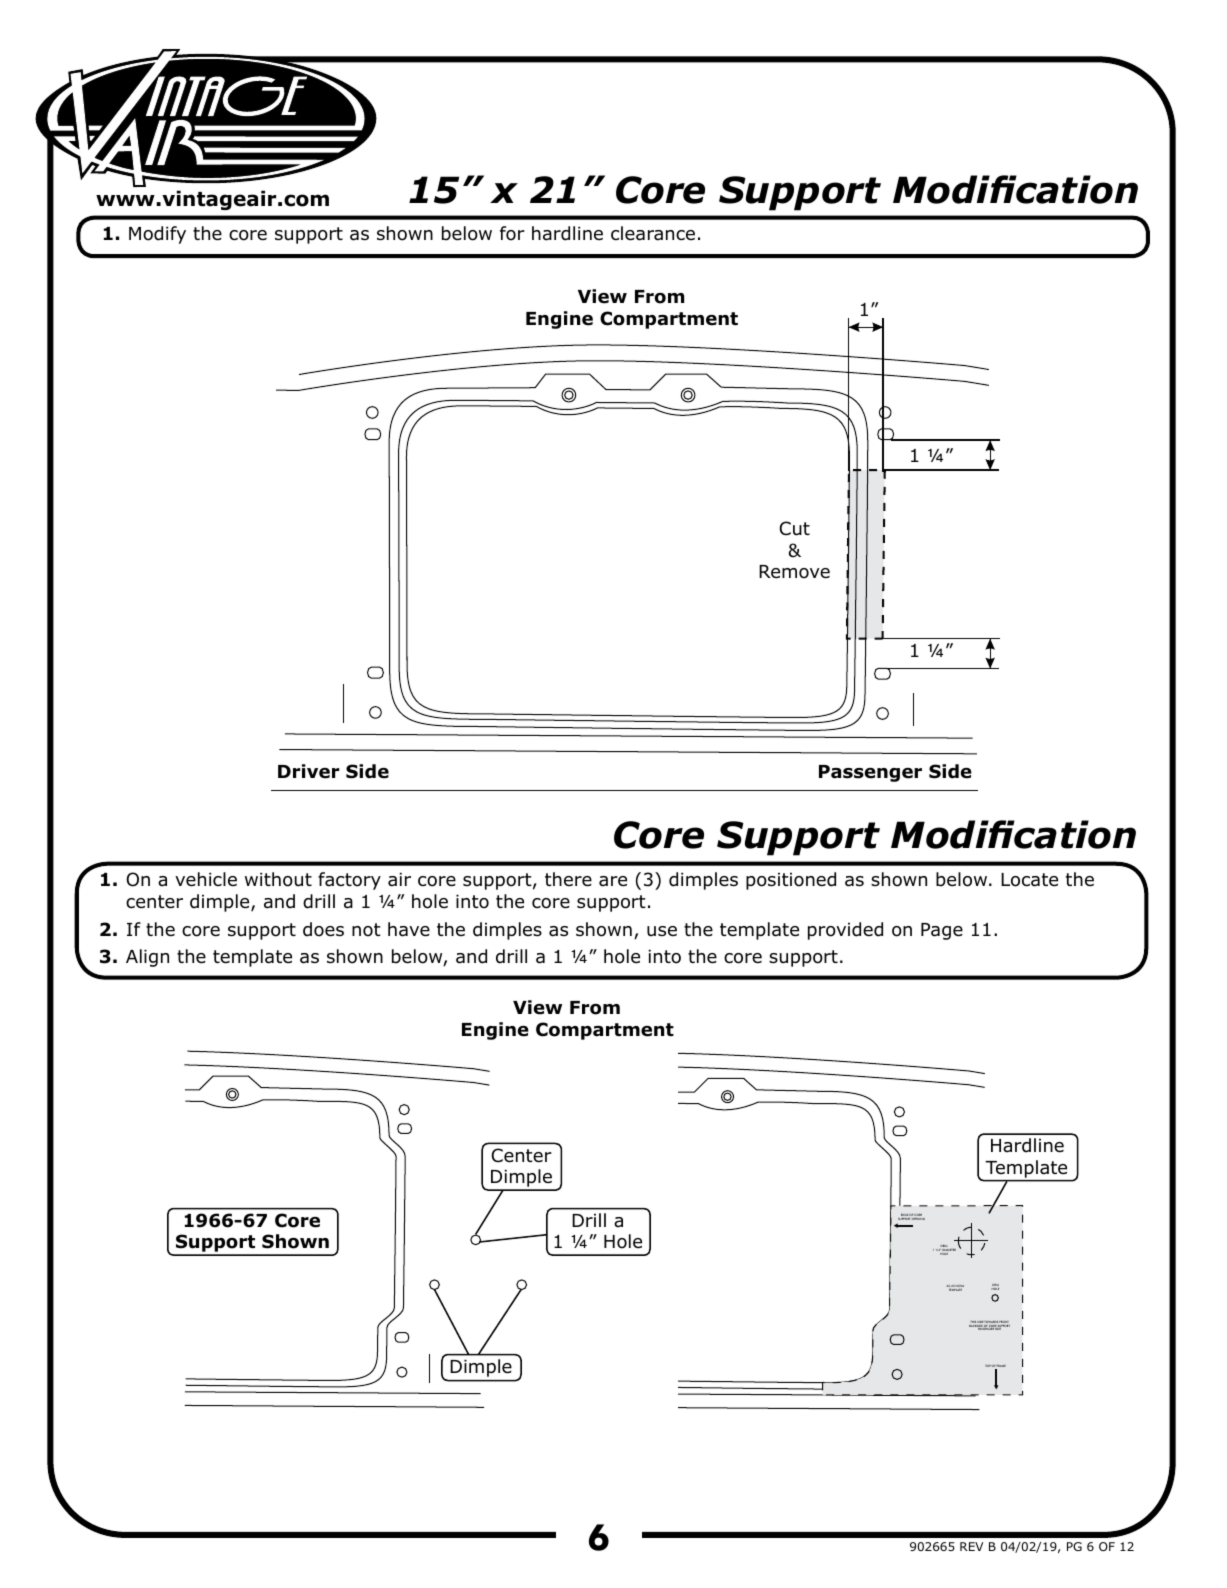  What do you see at coordinates (206, 879) in the screenshot?
I see `vehicle` at bounding box center [206, 879].
